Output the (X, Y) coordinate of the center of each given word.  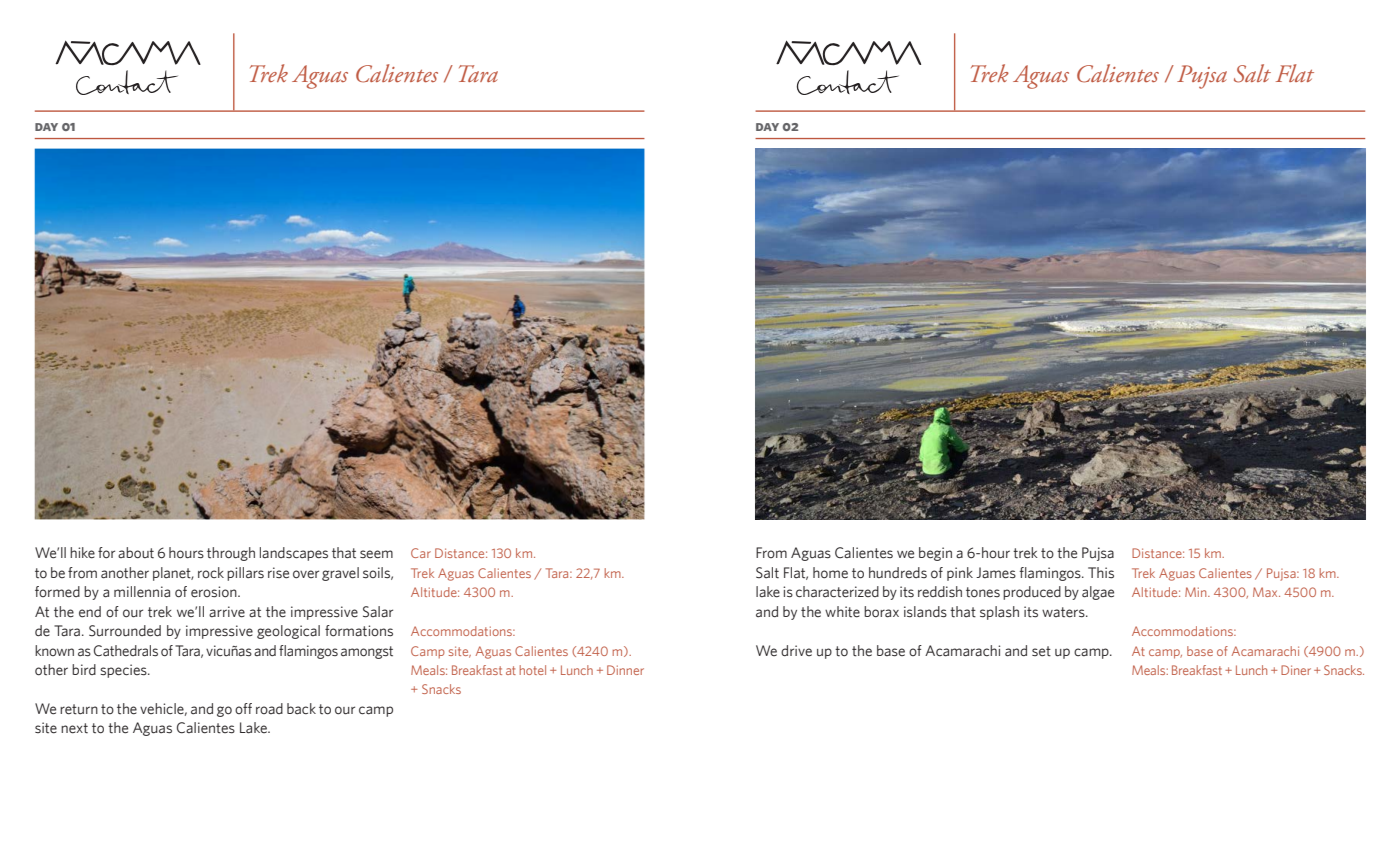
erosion (215, 592)
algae (1098, 593)
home (830, 573)
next (74, 728)
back (301, 708)
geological (288, 632)
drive (796, 650)
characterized (837, 592)
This (1101, 573)
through (231, 554)
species (124, 671)
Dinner (625, 670)
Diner (1296, 670)
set (1041, 651)
